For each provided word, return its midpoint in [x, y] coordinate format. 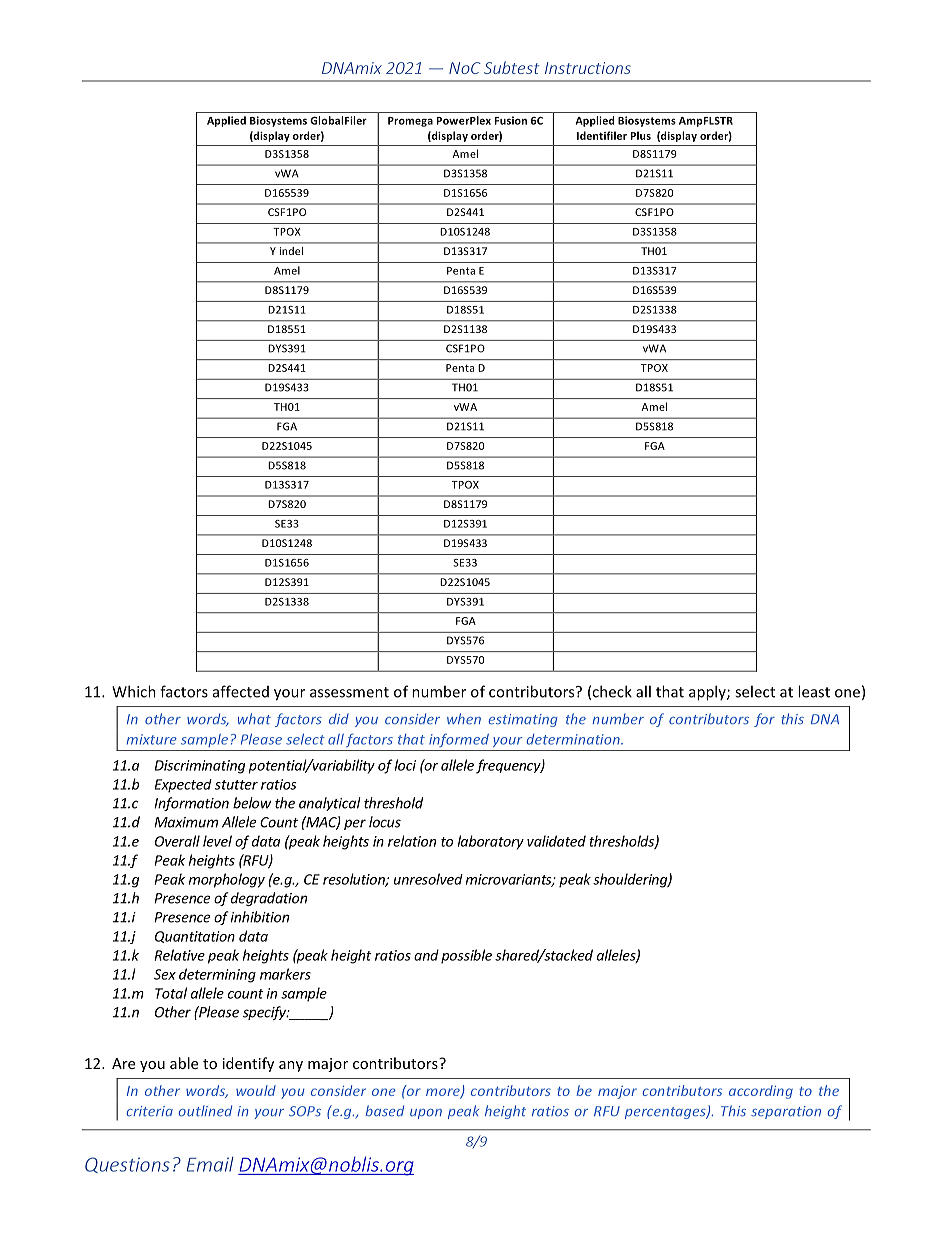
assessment [349, 692]
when [464, 719]
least [814, 691]
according [761, 1092]
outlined [205, 1110]
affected [241, 691]
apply [708, 693]
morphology [227, 880]
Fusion [511, 120]
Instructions [588, 68]
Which [134, 691]
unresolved [428, 879]
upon [426, 1114]
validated [556, 841]
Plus [641, 135]
